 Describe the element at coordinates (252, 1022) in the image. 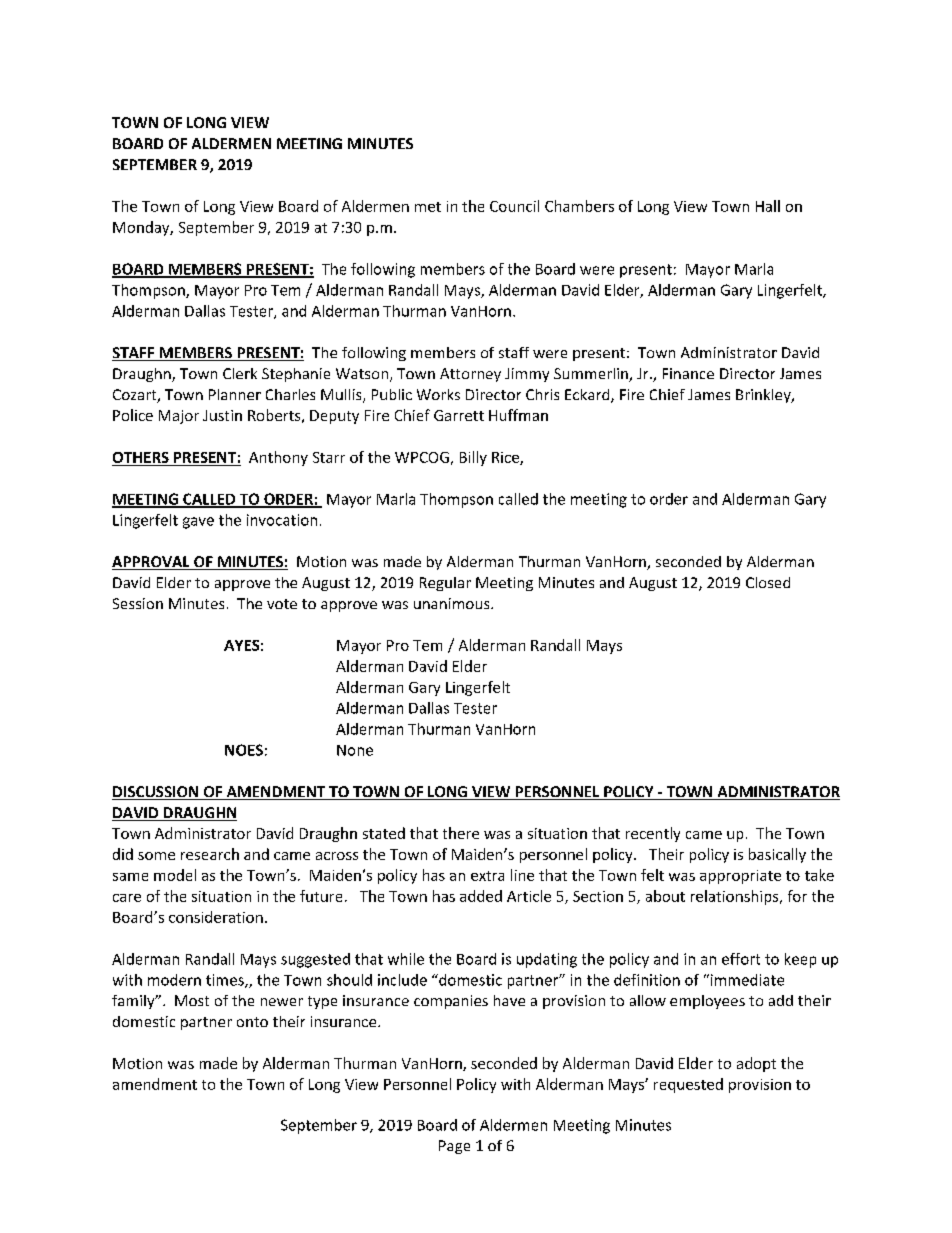

I see `onto` at that location.
